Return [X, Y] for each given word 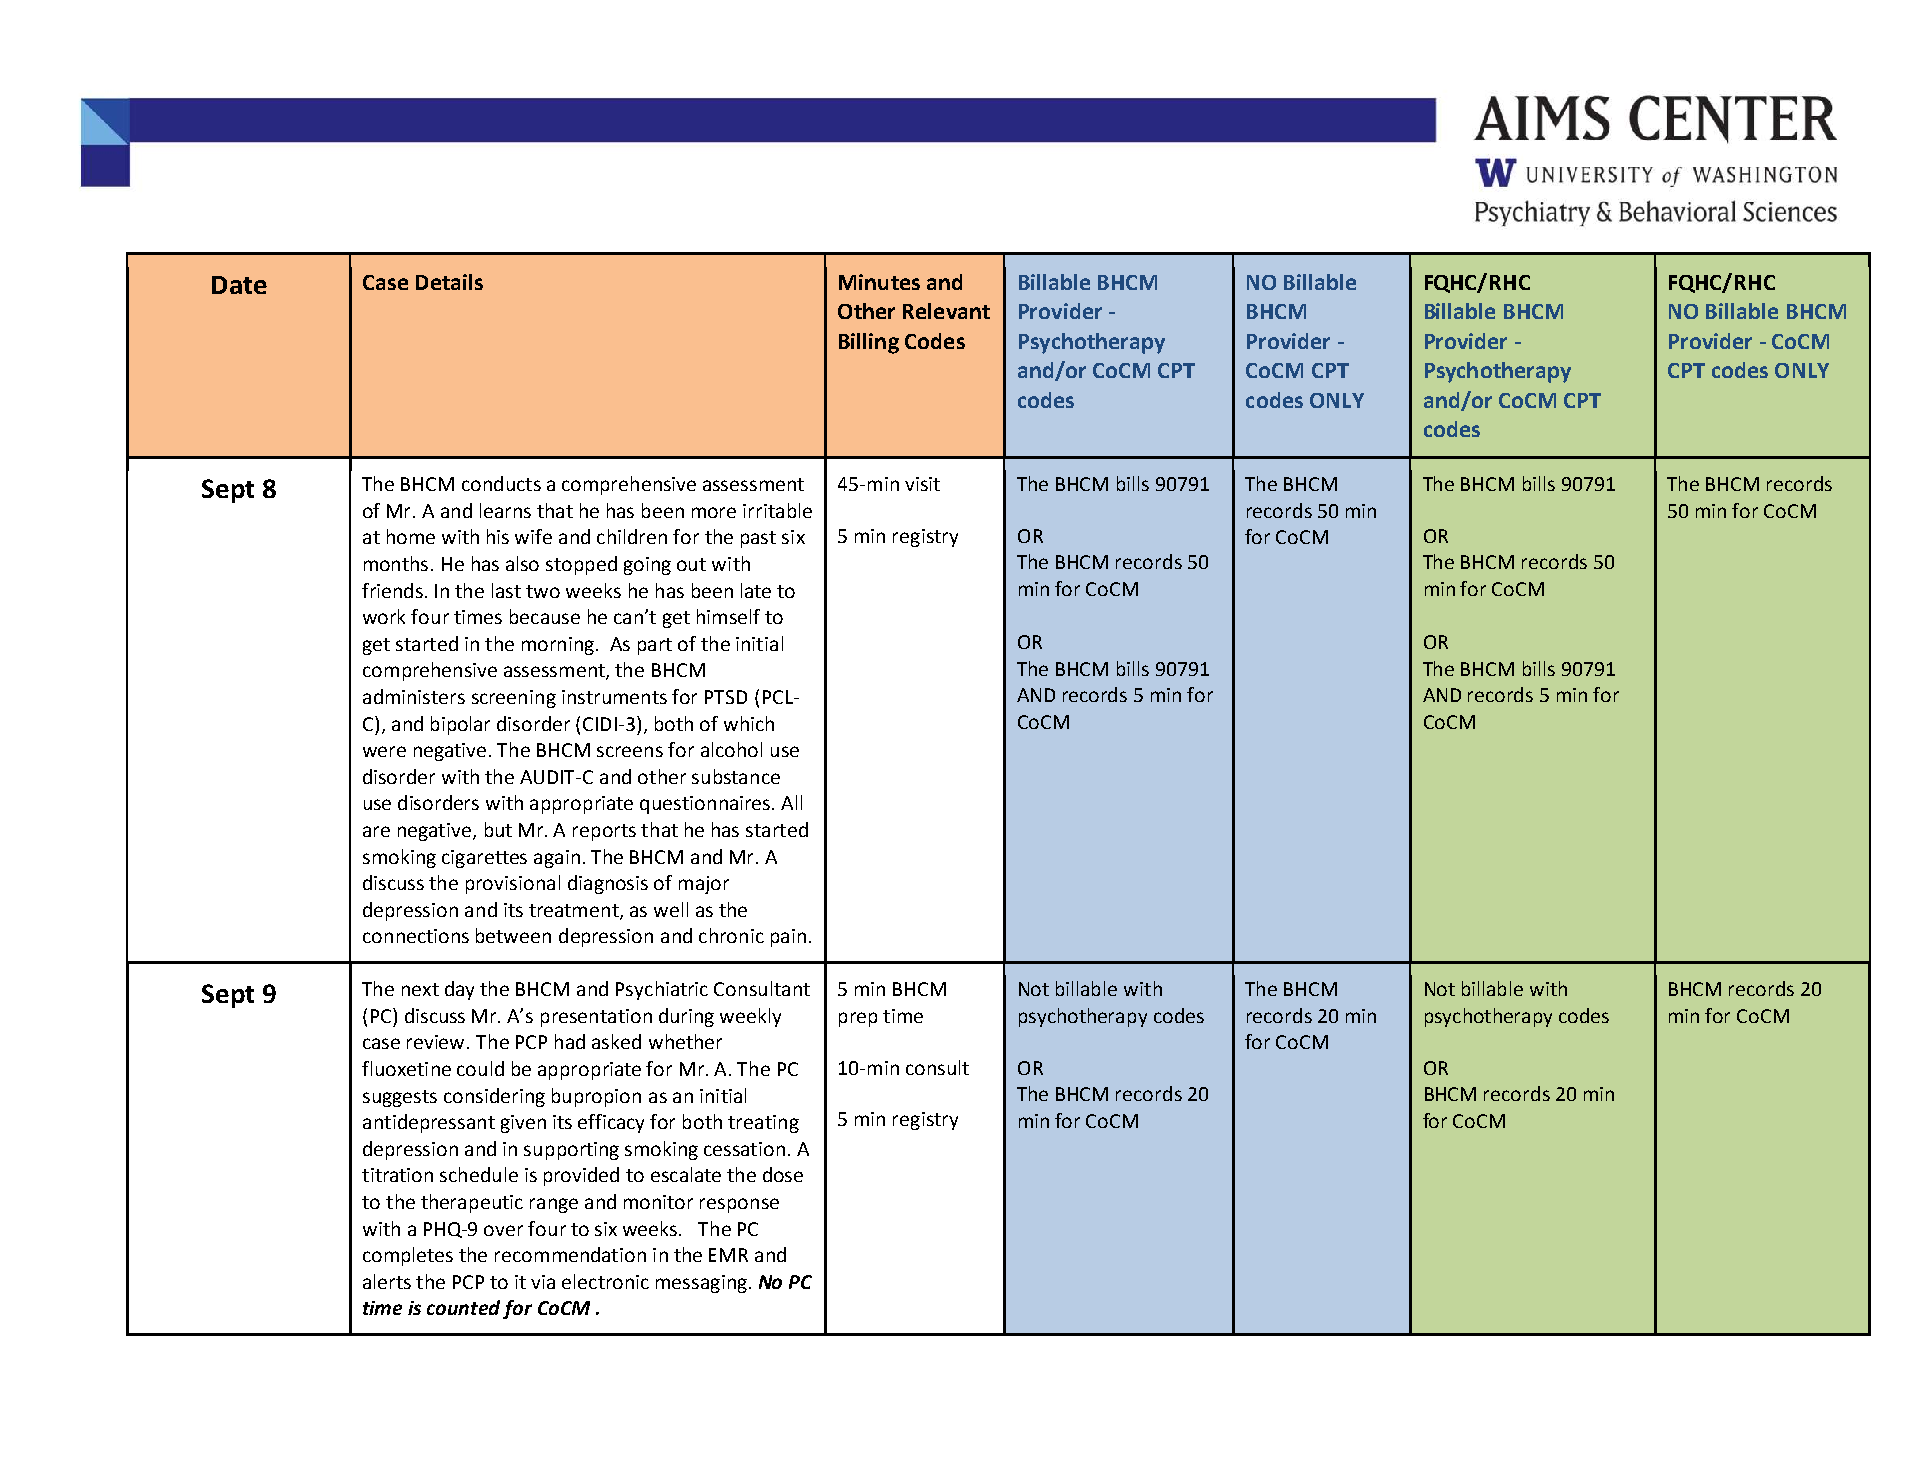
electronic [605, 1281]
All [791, 802]
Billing [869, 343]
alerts [387, 1281]
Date [239, 285]
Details [449, 282]
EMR [728, 1255]
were [384, 751]
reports [604, 832]
